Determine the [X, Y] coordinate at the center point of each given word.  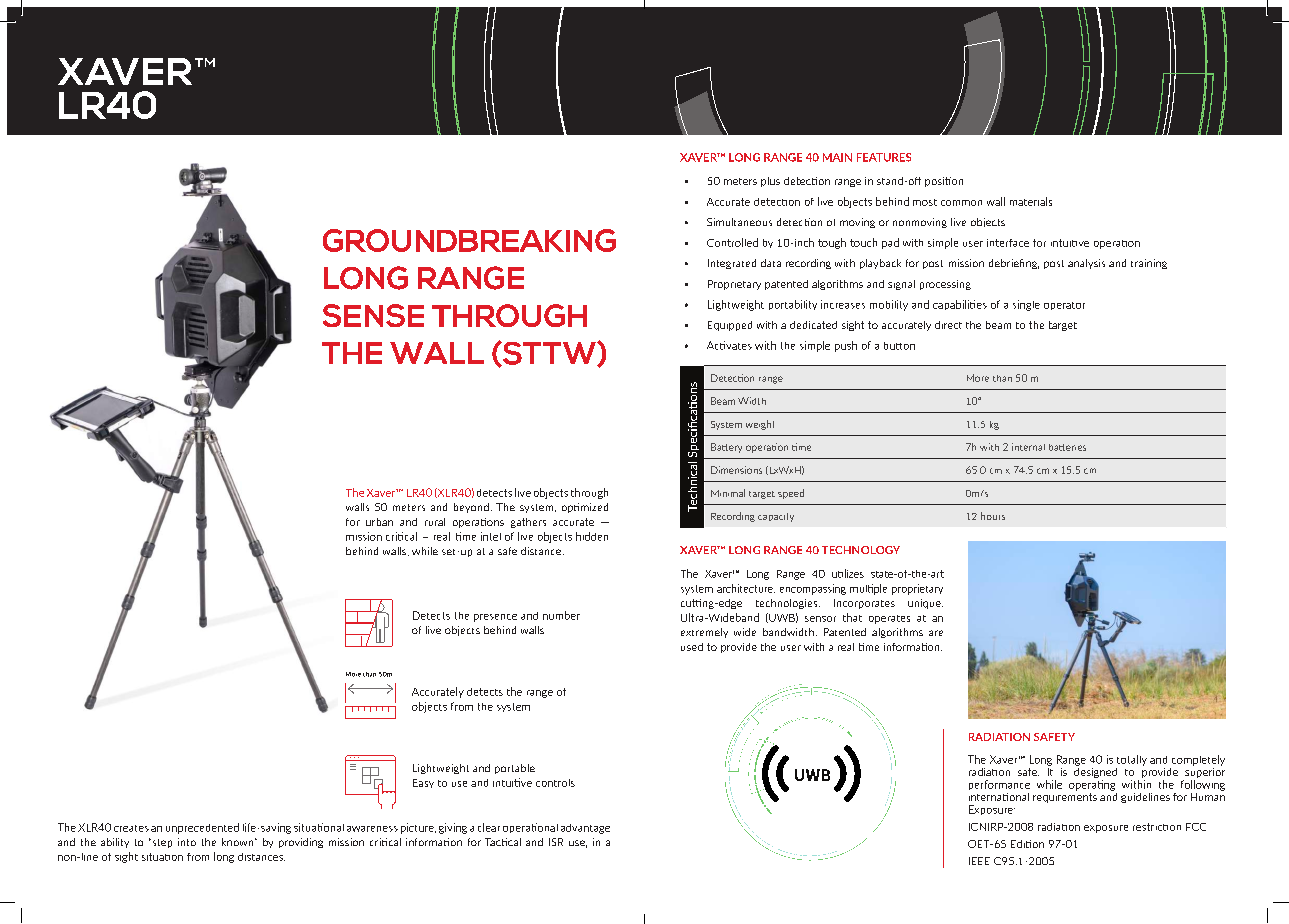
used [692, 647]
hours [993, 516]
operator [1064, 306]
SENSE [373, 315]
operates [889, 619]
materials [1031, 201]
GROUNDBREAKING [469, 240]
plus [770, 182]
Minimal [728, 493]
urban [379, 522]
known [239, 842]
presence [495, 618]
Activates [729, 345]
